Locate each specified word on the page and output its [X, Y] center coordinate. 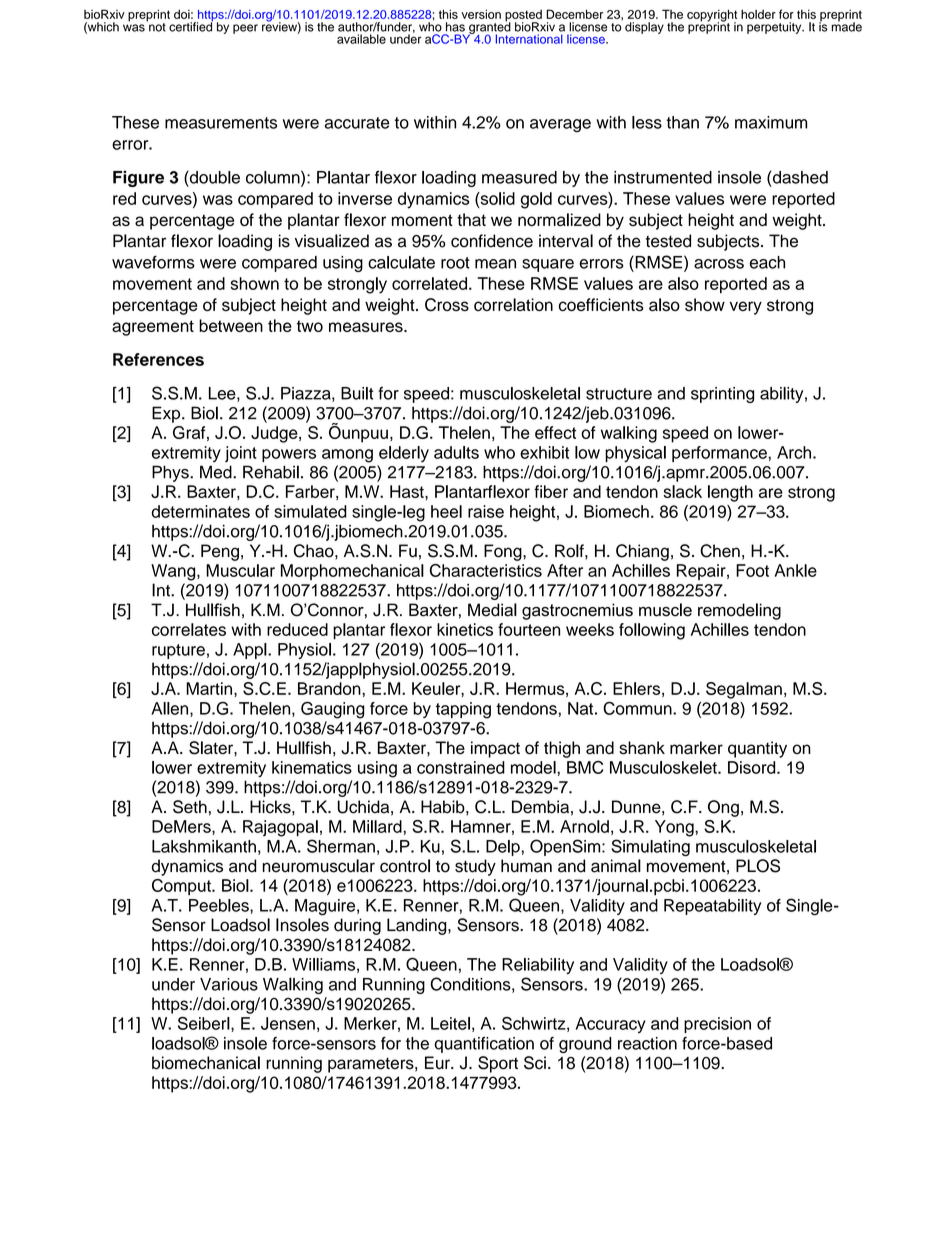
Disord [753, 767]
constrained [461, 767]
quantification [484, 1045]
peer [245, 29]
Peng [220, 552]
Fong [504, 552]
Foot [752, 570]
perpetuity [775, 28]
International [529, 39]
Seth [190, 807]
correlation [513, 304]
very [746, 308]
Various [229, 984]
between [231, 325]
